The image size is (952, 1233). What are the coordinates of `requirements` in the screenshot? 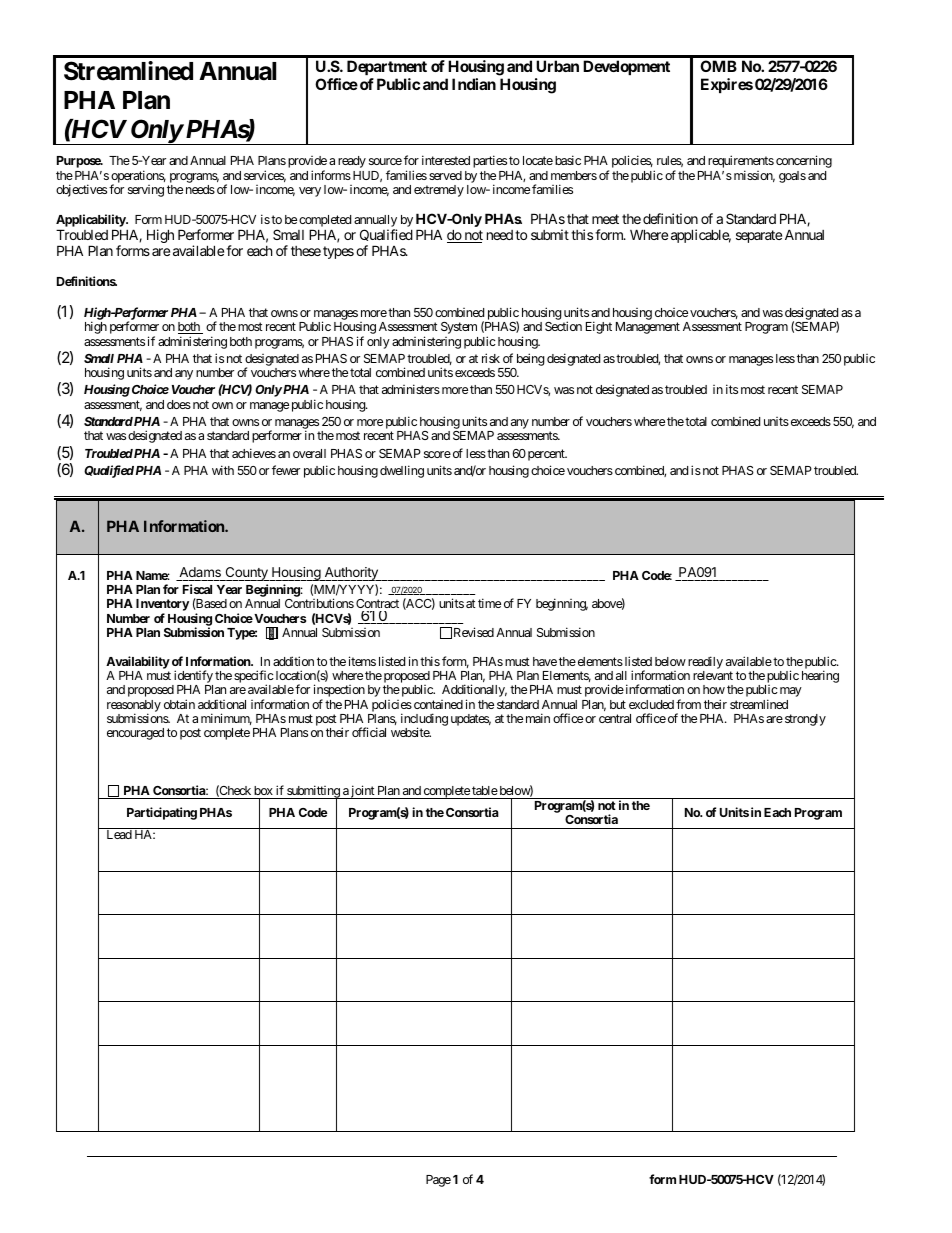 It's located at (741, 163).
